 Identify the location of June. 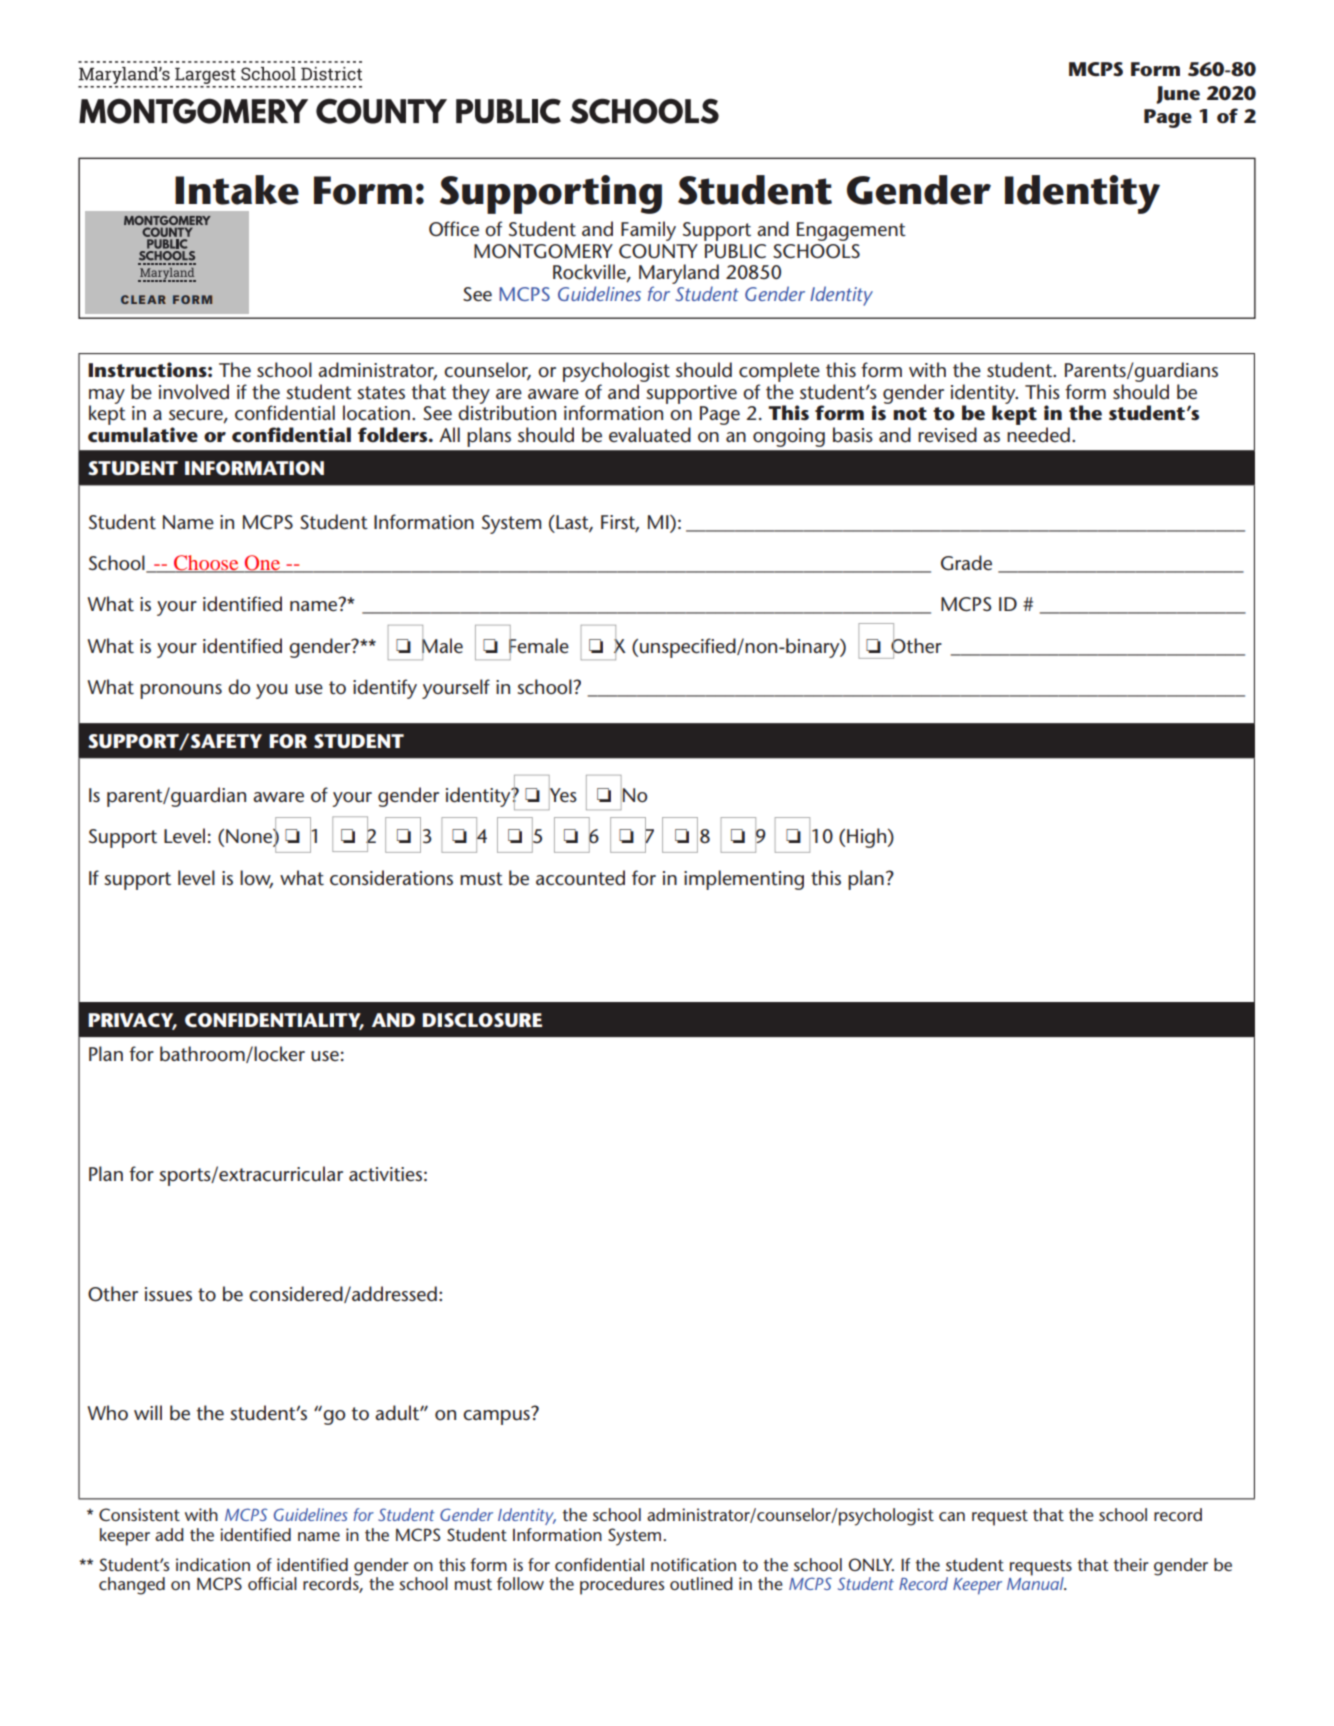
(1178, 95).
